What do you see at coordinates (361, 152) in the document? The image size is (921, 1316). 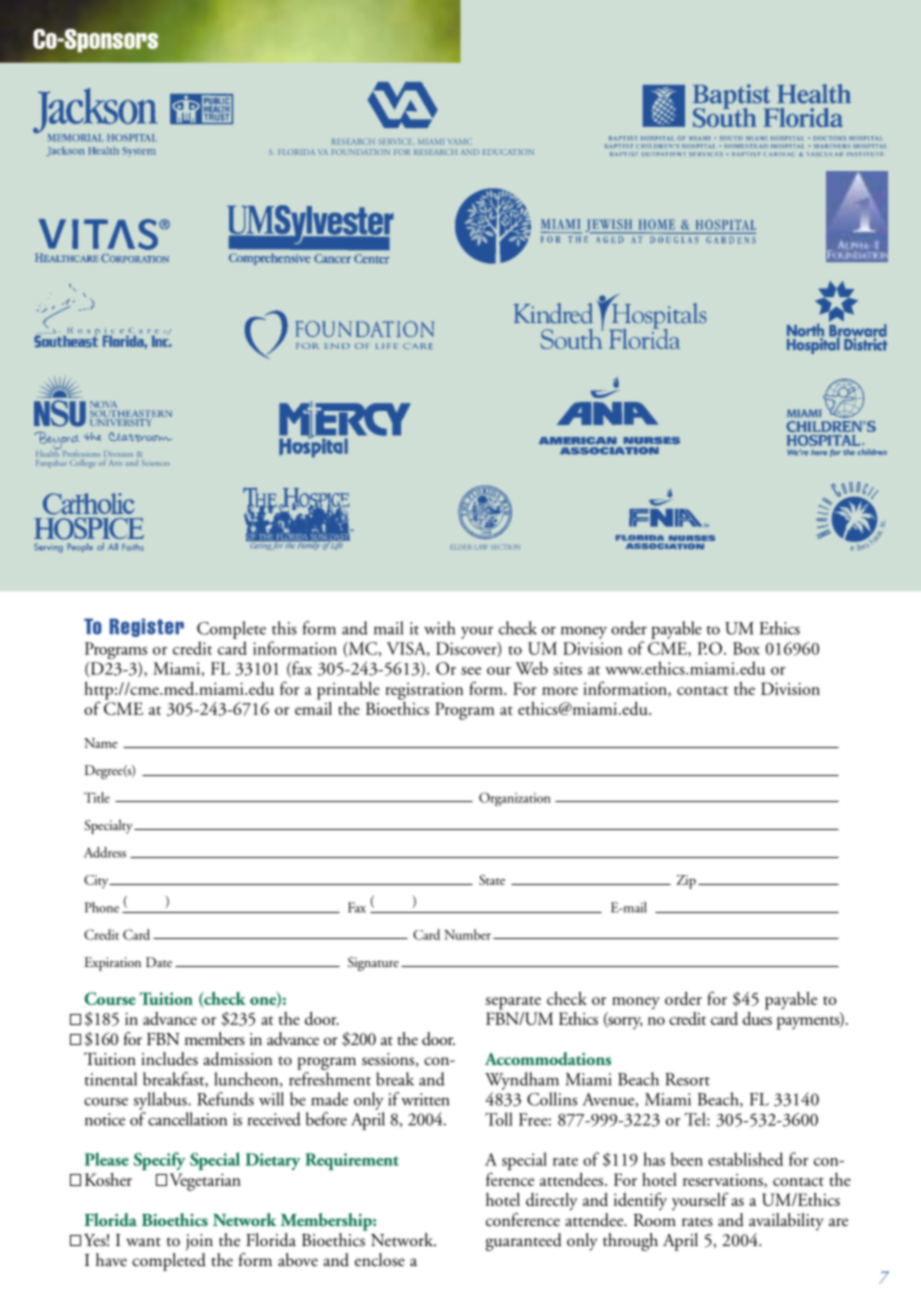 I see `FOUNDATION` at bounding box center [361, 152].
